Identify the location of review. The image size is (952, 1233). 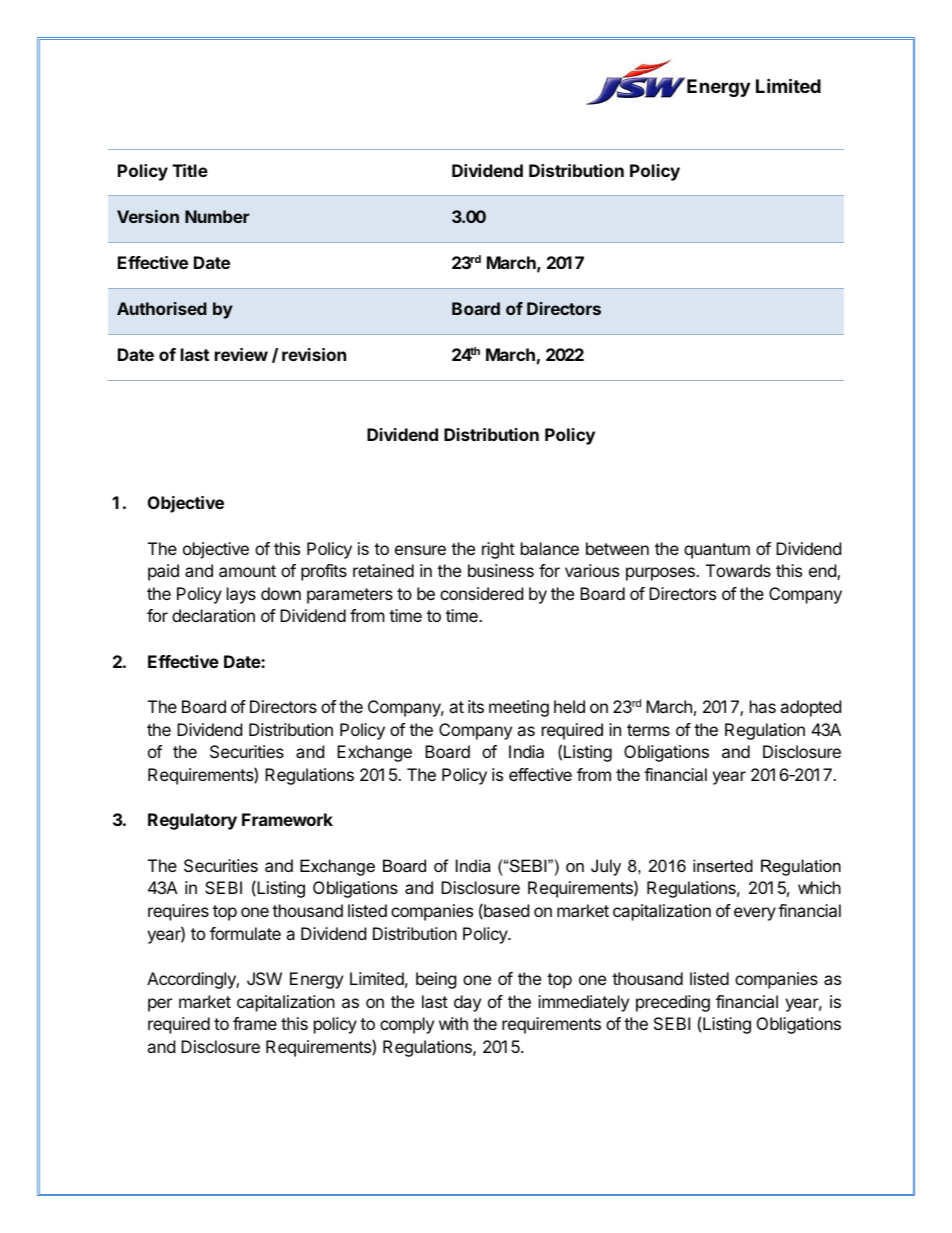
(241, 354).
